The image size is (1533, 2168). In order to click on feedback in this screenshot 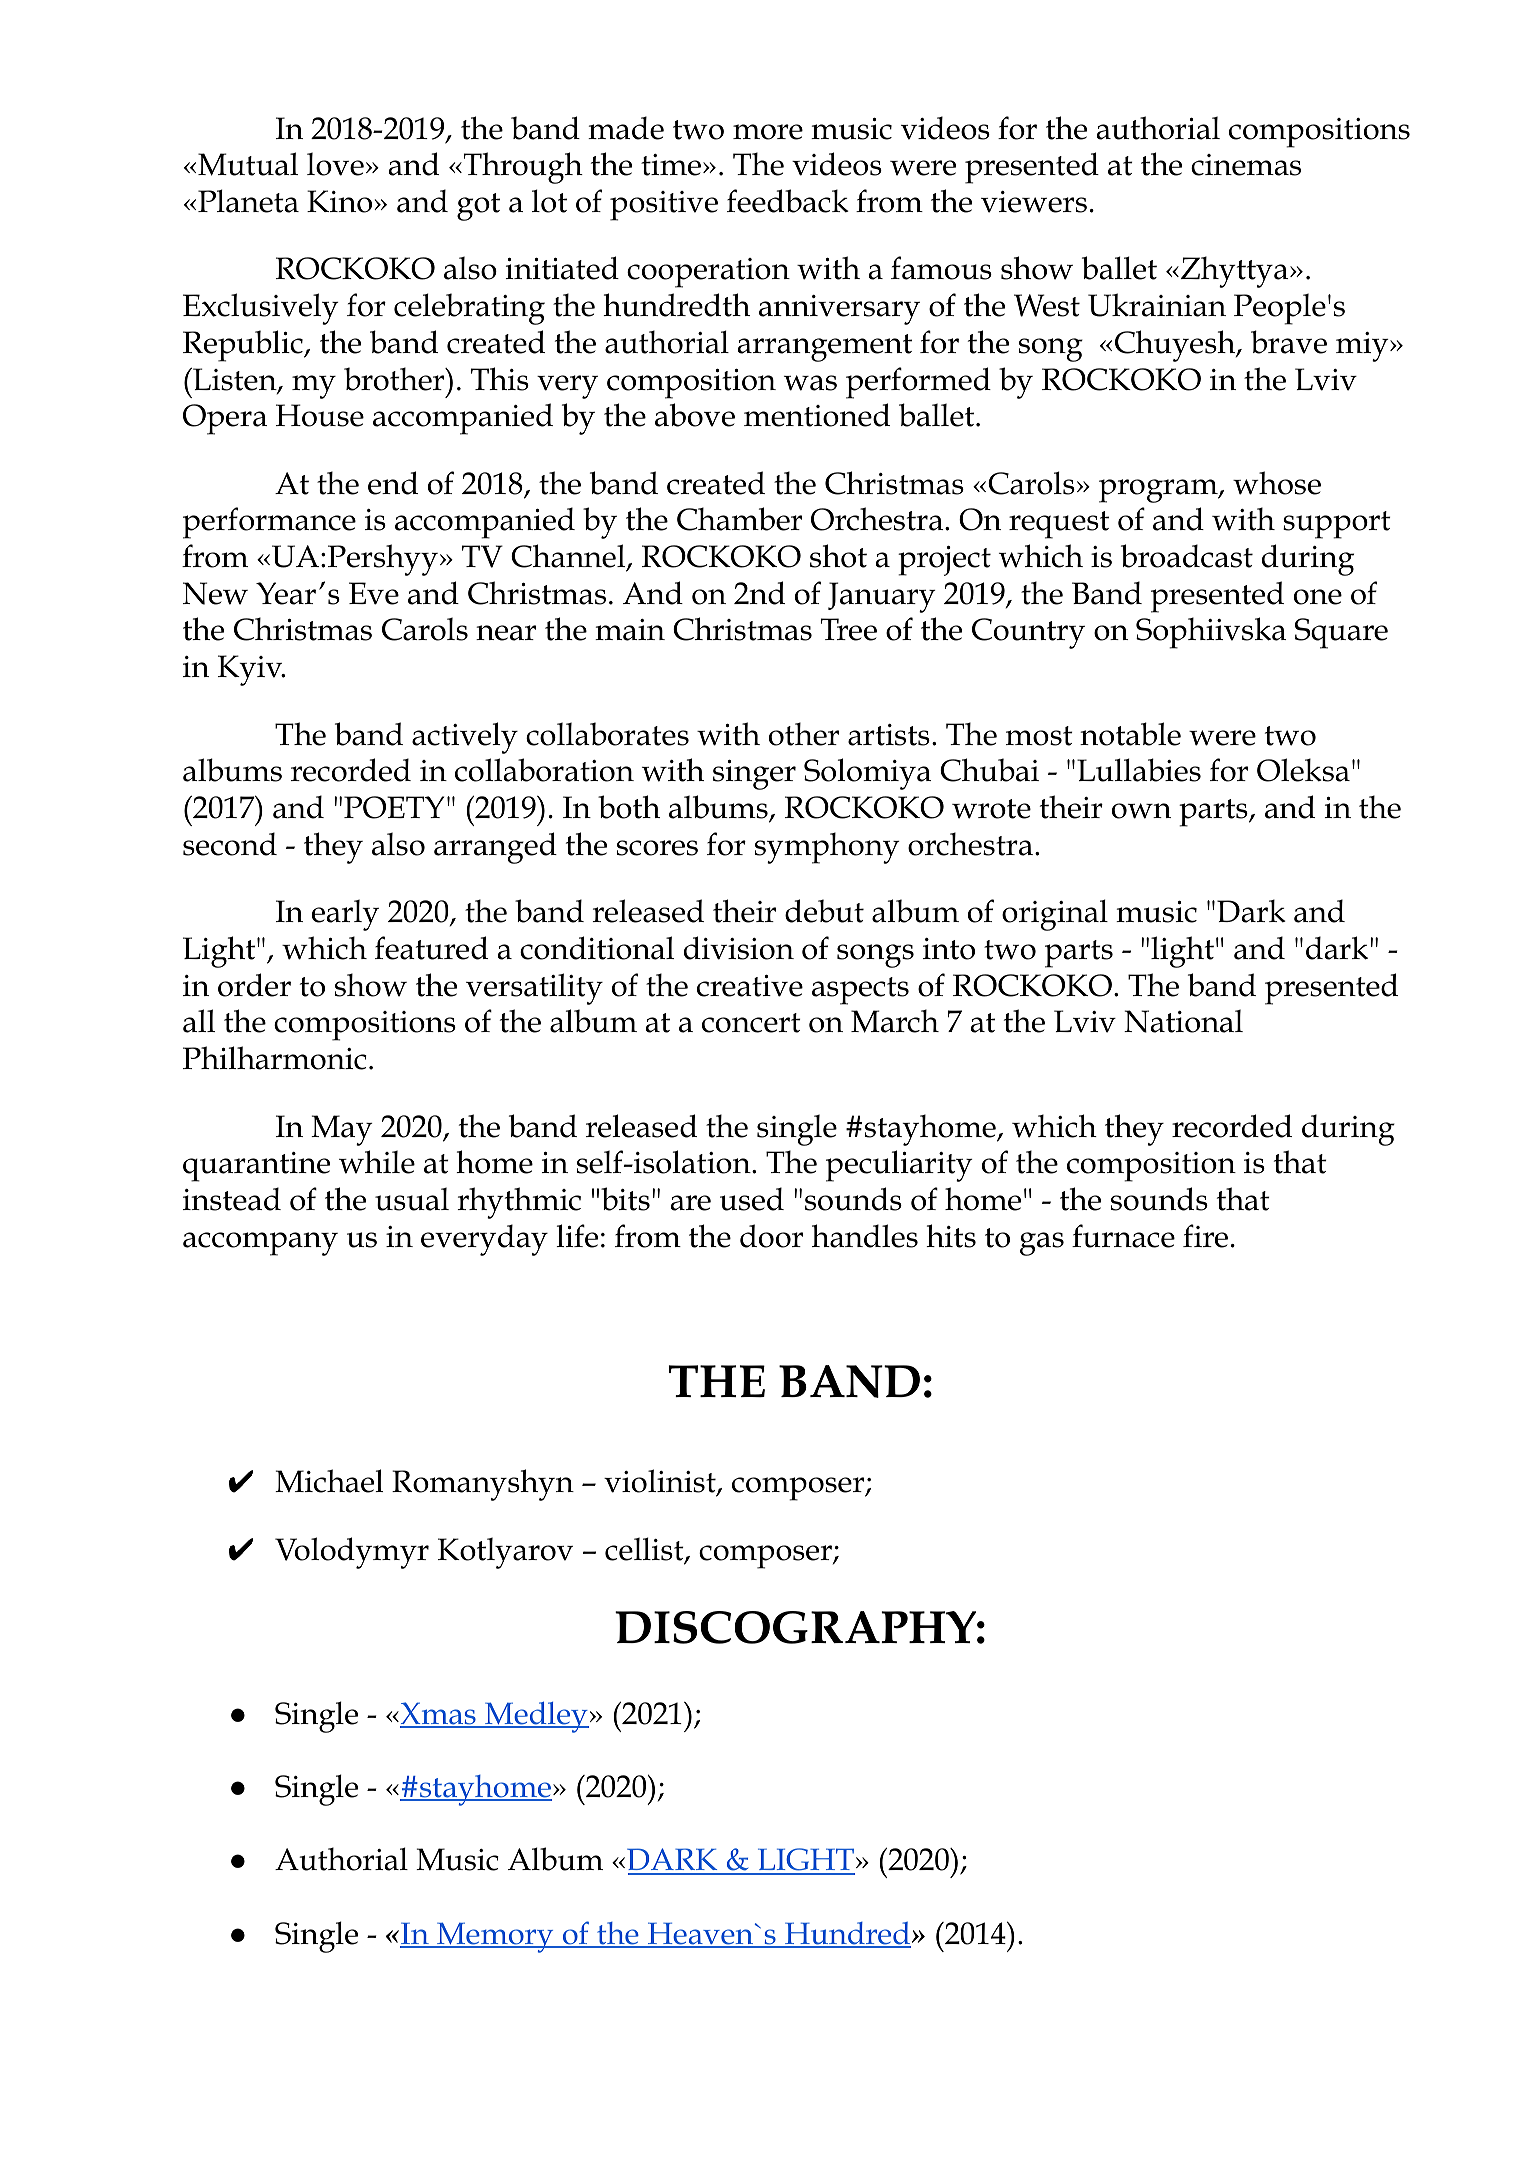, I will do `click(788, 201)`.
